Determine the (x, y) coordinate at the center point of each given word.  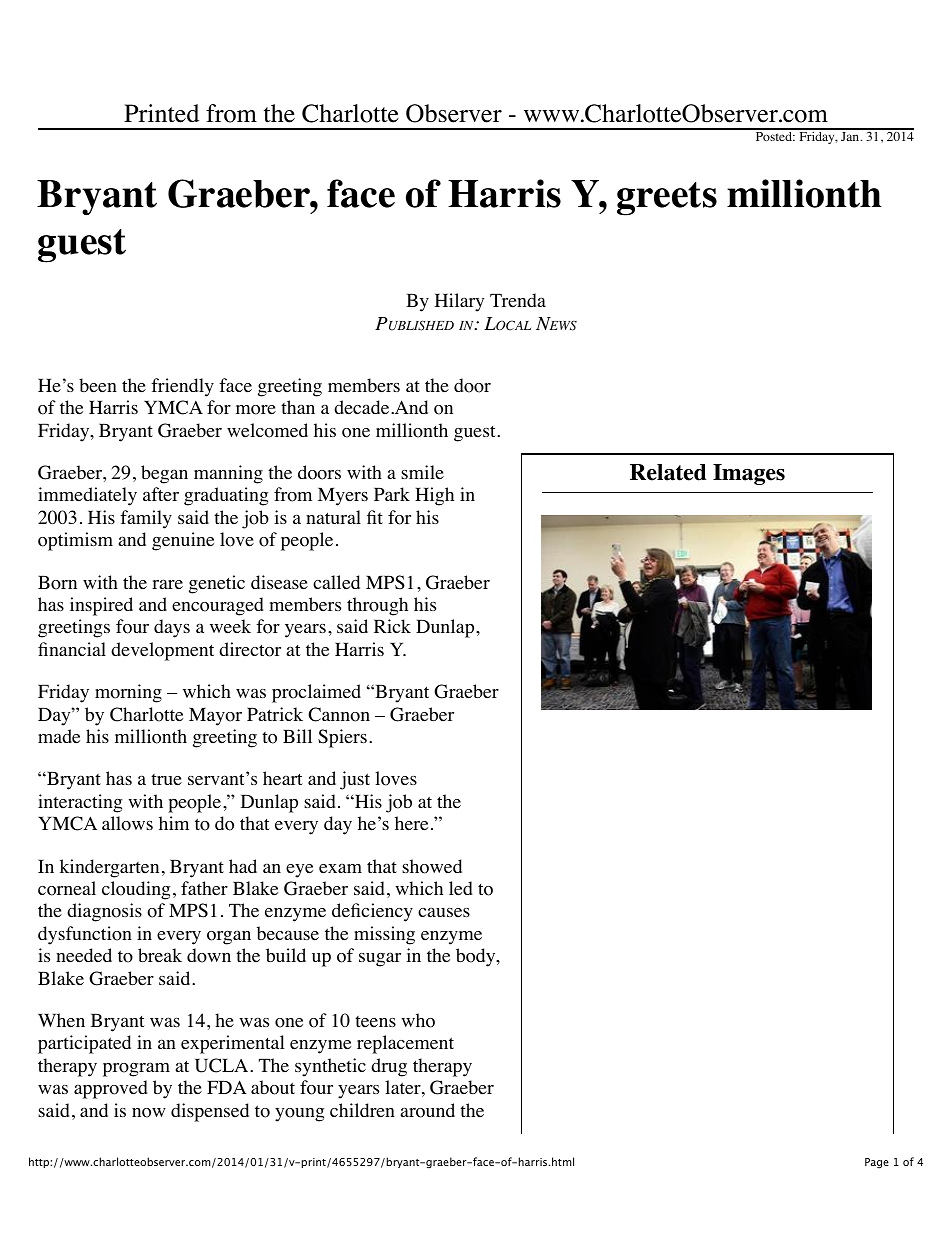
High (434, 496)
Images (749, 474)
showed (432, 866)
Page (877, 1163)
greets (667, 199)
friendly (182, 387)
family (146, 519)
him (174, 823)
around (428, 1110)
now (149, 1113)
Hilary (459, 302)
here (411, 823)
